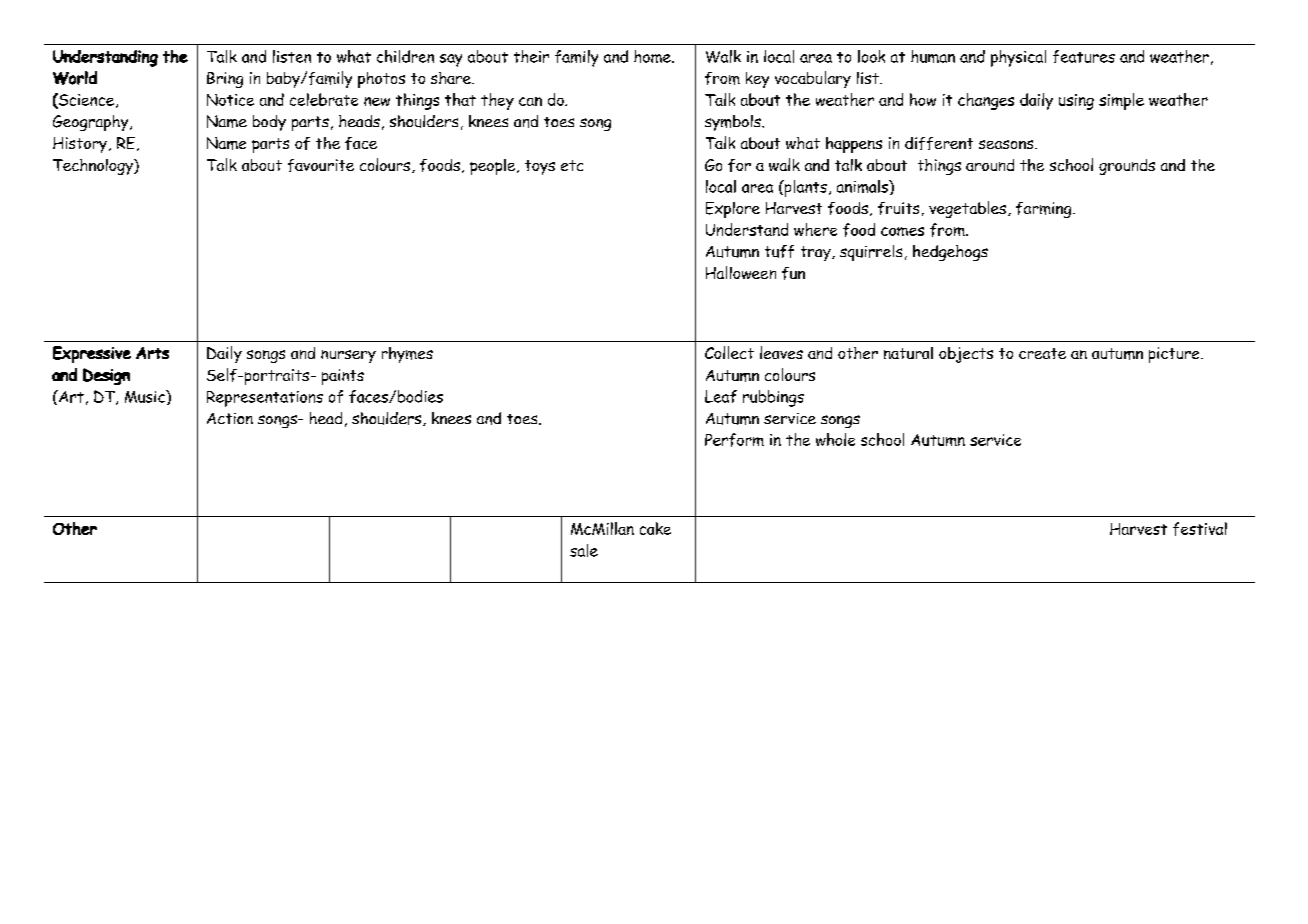  Describe the element at coordinates (92, 354) in the screenshot. I see `Expressive` at that location.
